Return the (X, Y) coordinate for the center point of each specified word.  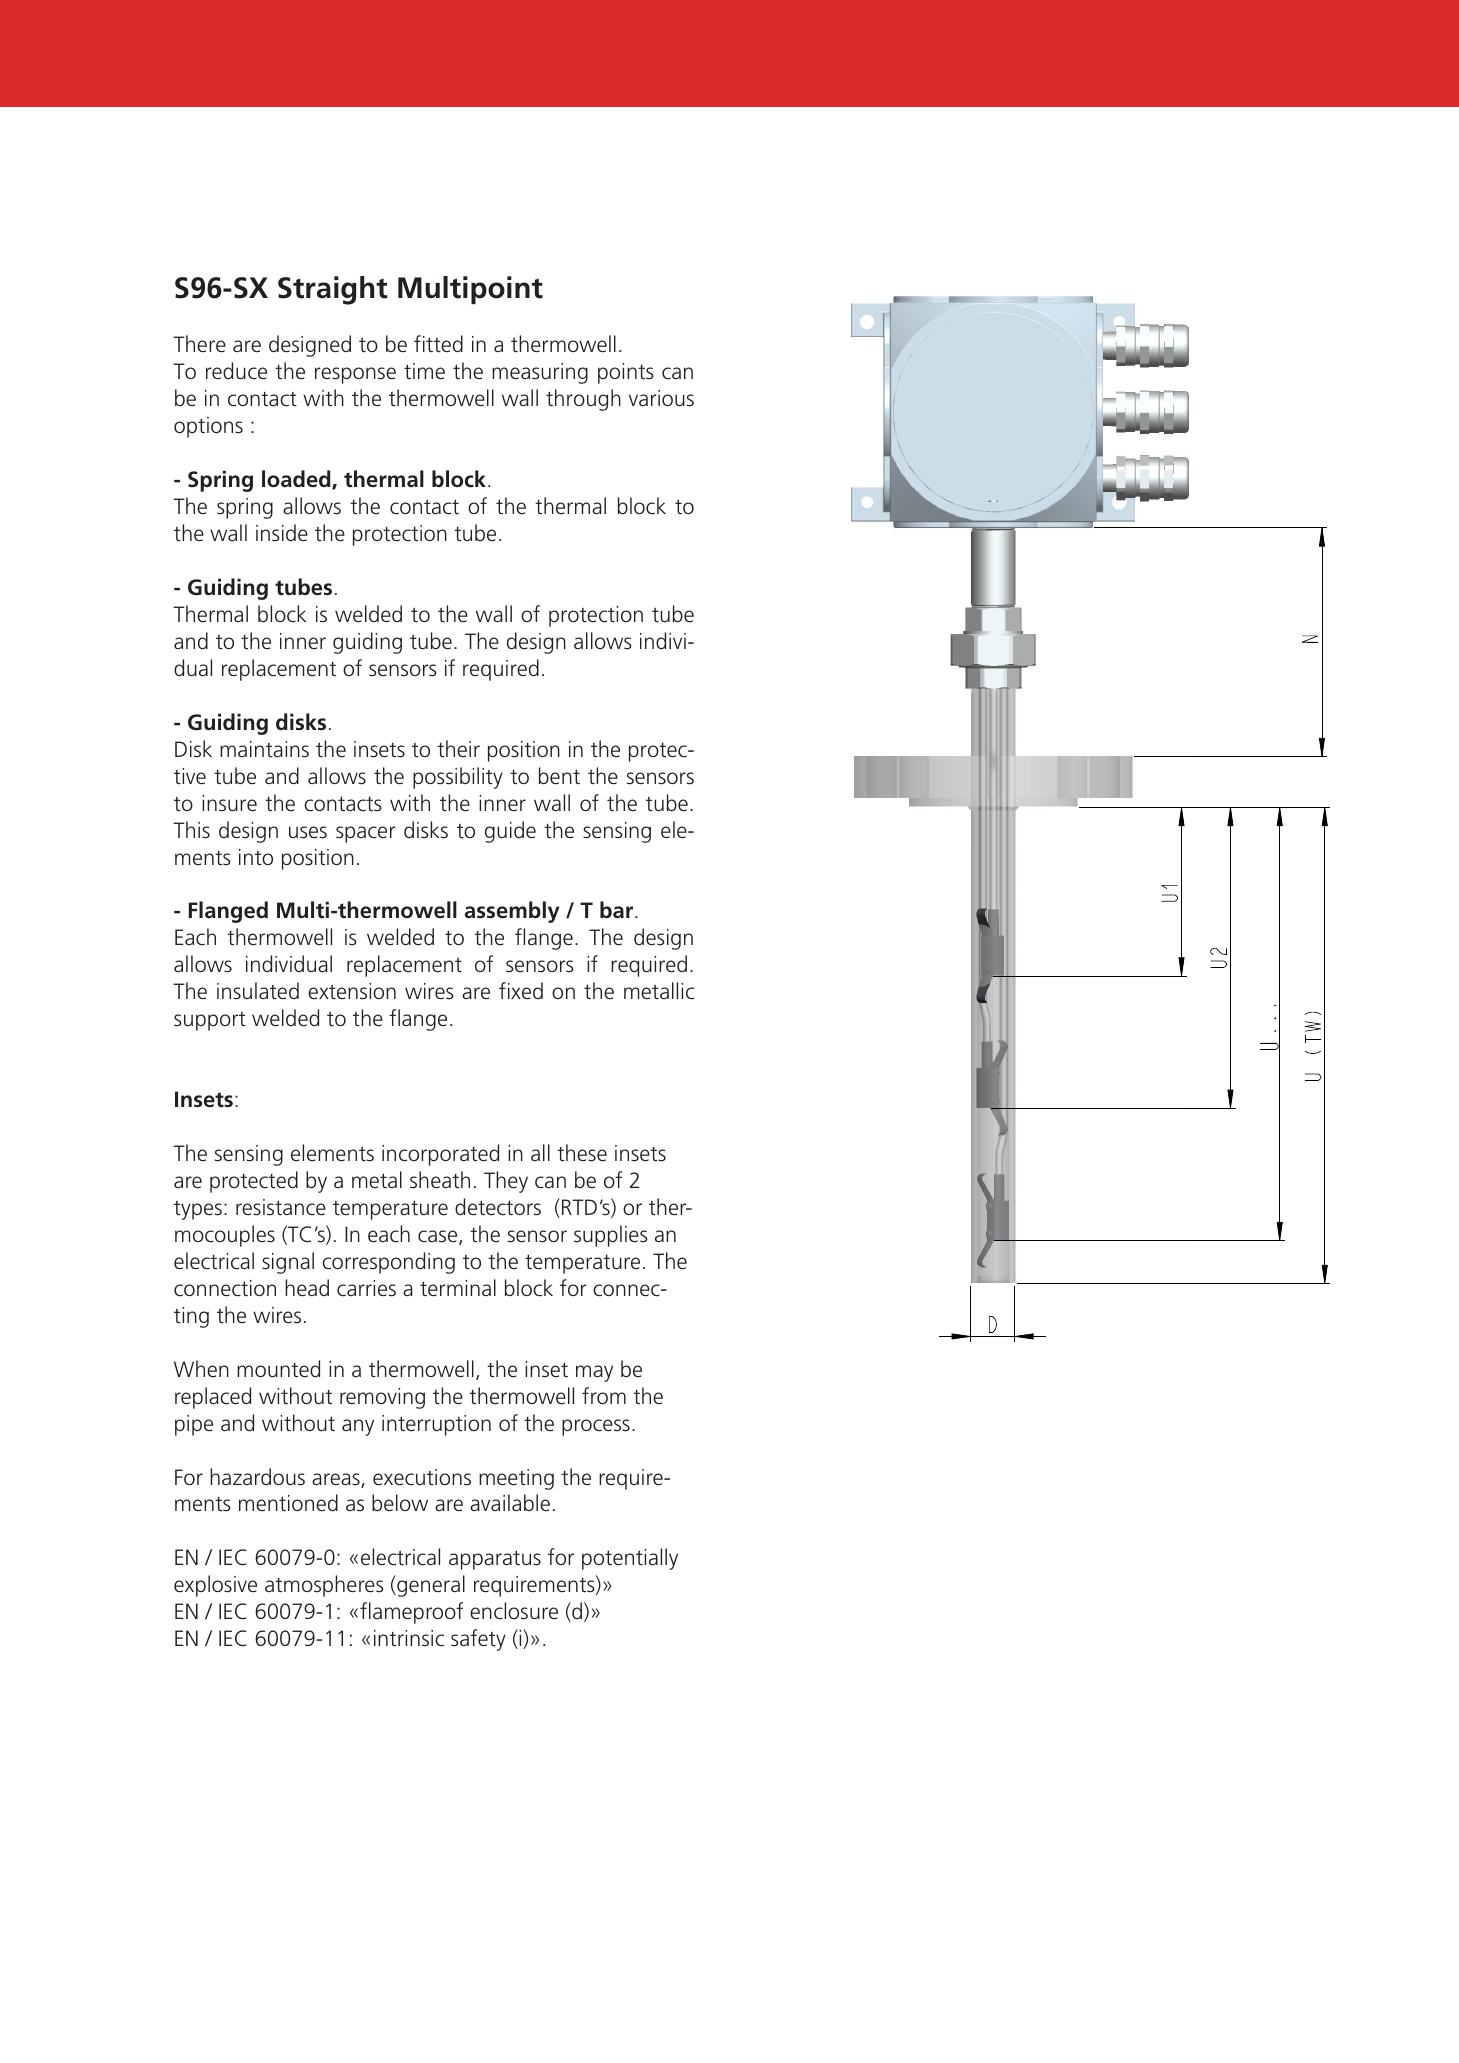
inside (282, 533)
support (210, 1021)
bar (618, 910)
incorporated (440, 1155)
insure (229, 803)
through (583, 400)
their (458, 749)
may (594, 1373)
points (626, 373)
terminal (458, 1288)
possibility (458, 778)
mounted (278, 1369)
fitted (438, 344)
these (582, 1153)
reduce (236, 371)
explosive (215, 1586)
